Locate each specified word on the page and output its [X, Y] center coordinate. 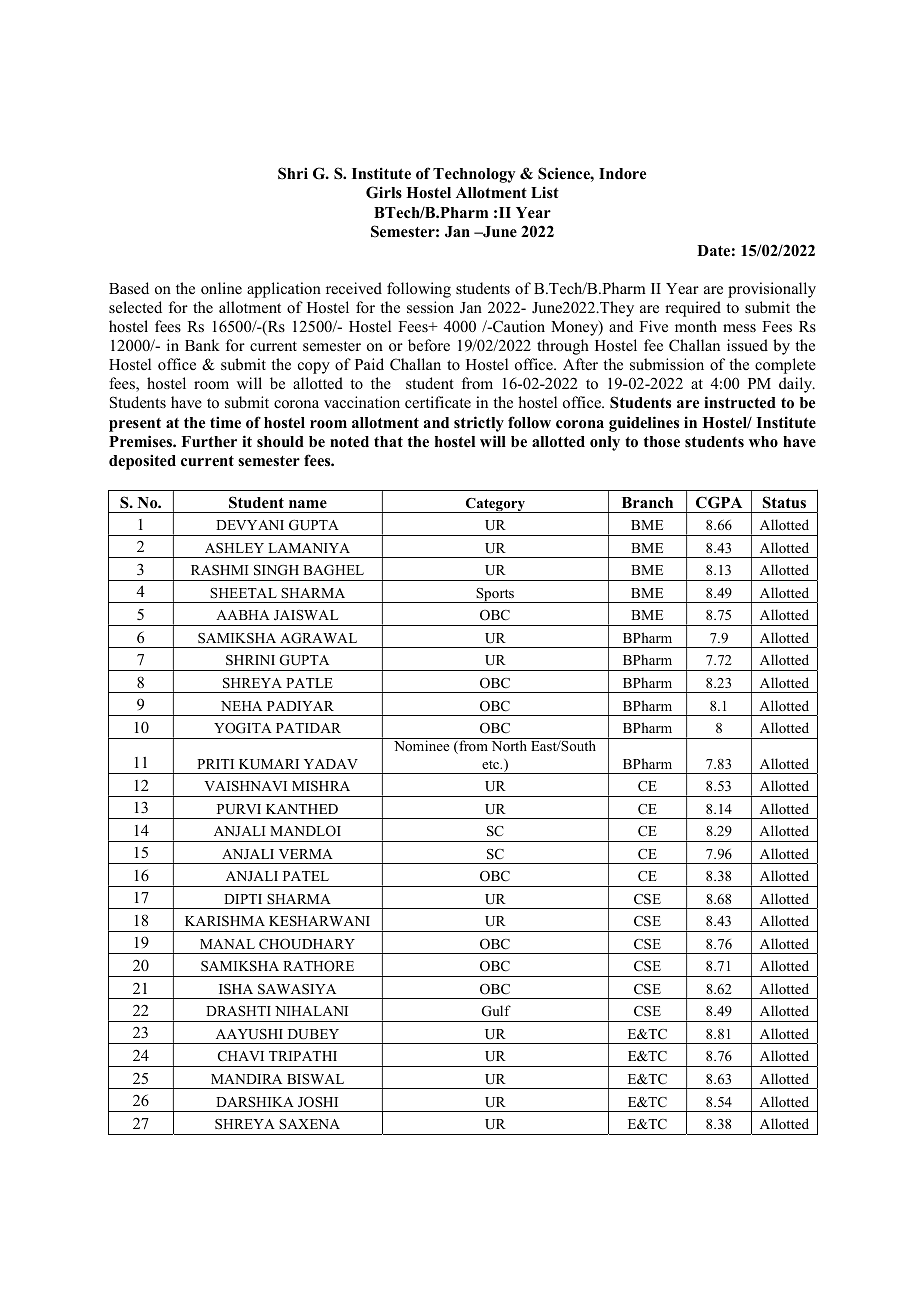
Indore [622, 174]
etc [492, 764]
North [509, 745]
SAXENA [309, 1124]
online [221, 288]
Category [495, 505]
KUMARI [269, 764]
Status [784, 502]
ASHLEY [234, 548]
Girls [384, 192]
